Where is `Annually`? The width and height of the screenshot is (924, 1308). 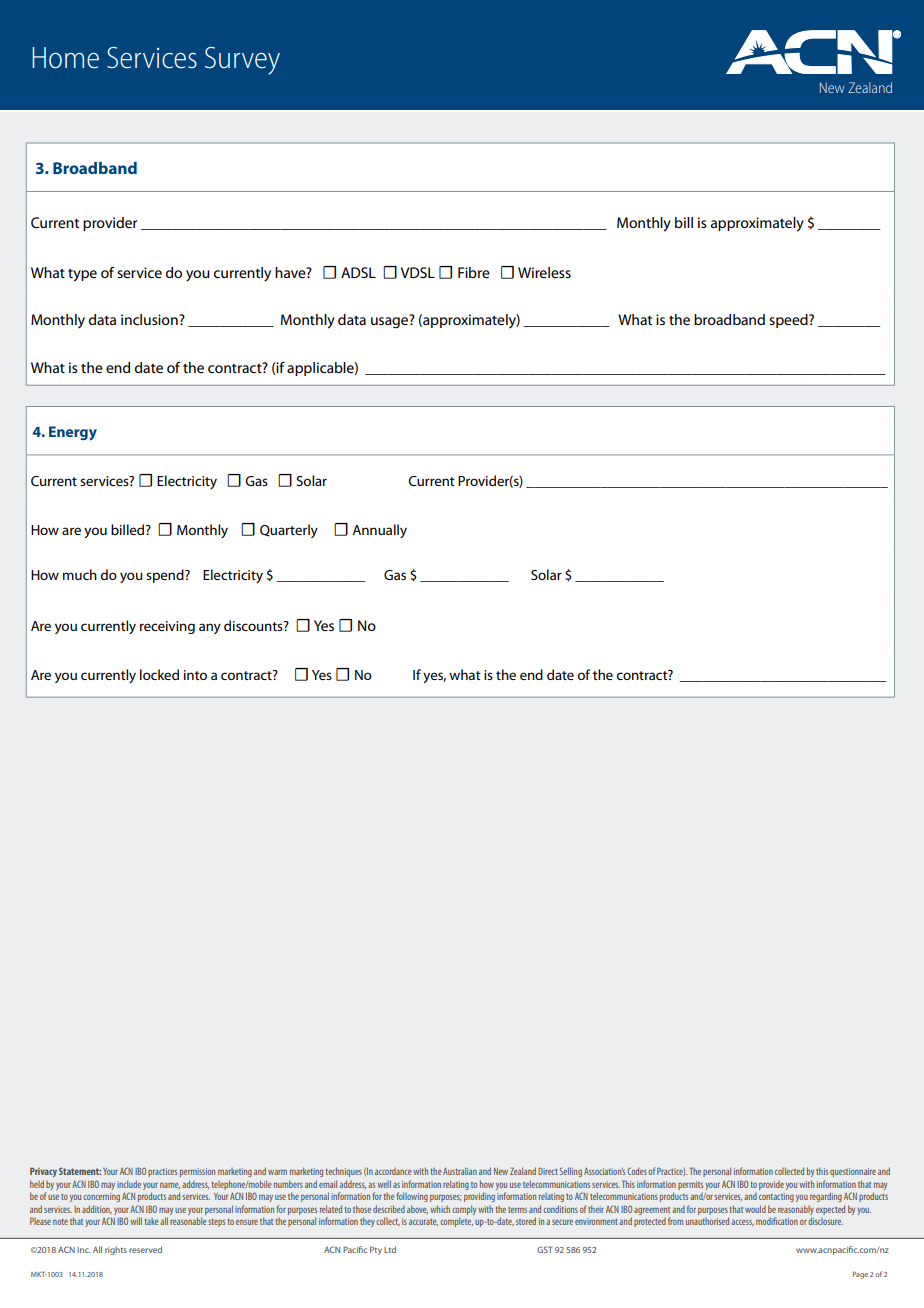
Annually is located at coordinates (379, 531).
